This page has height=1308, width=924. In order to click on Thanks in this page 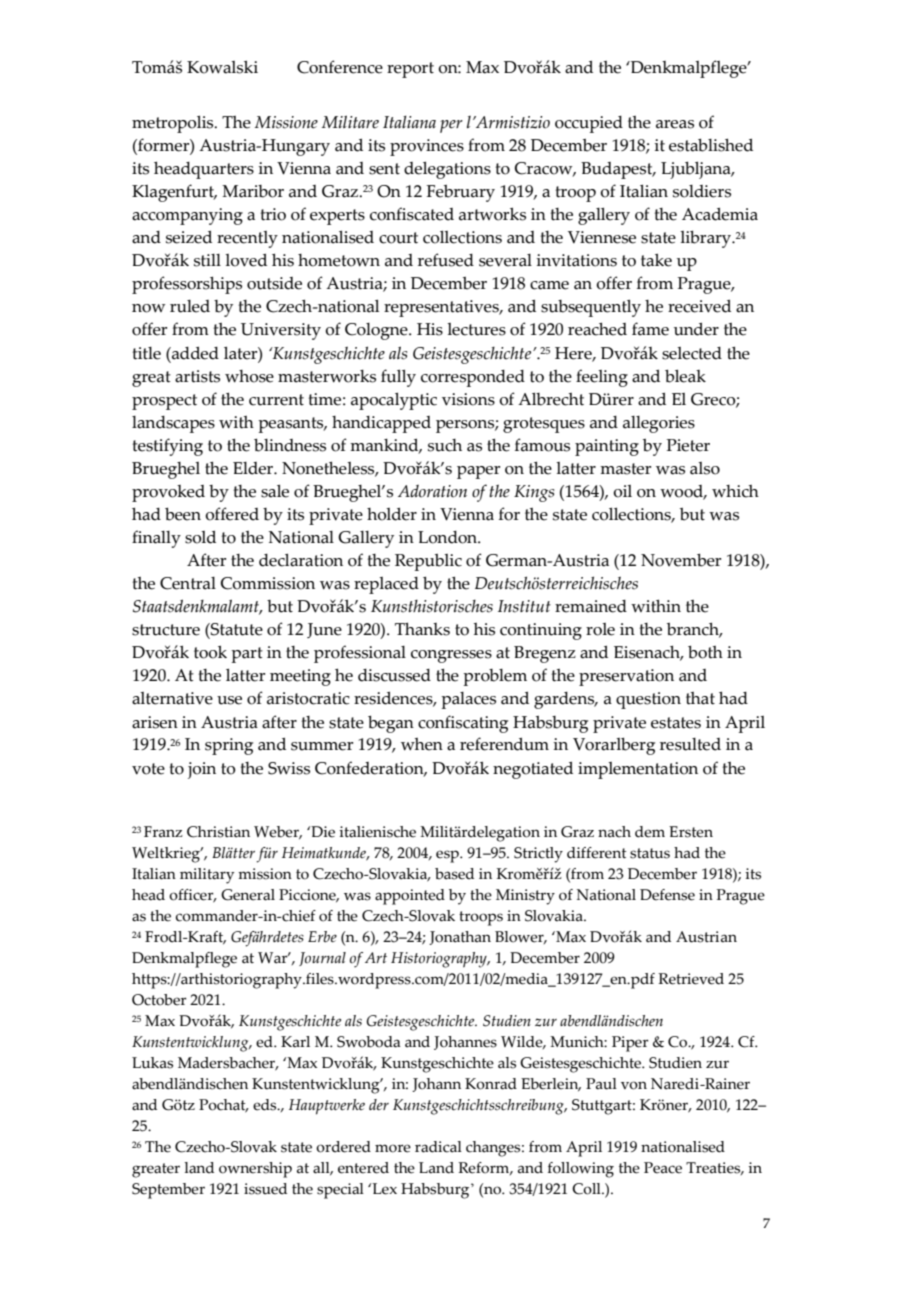, I will do `click(422, 629)`.
